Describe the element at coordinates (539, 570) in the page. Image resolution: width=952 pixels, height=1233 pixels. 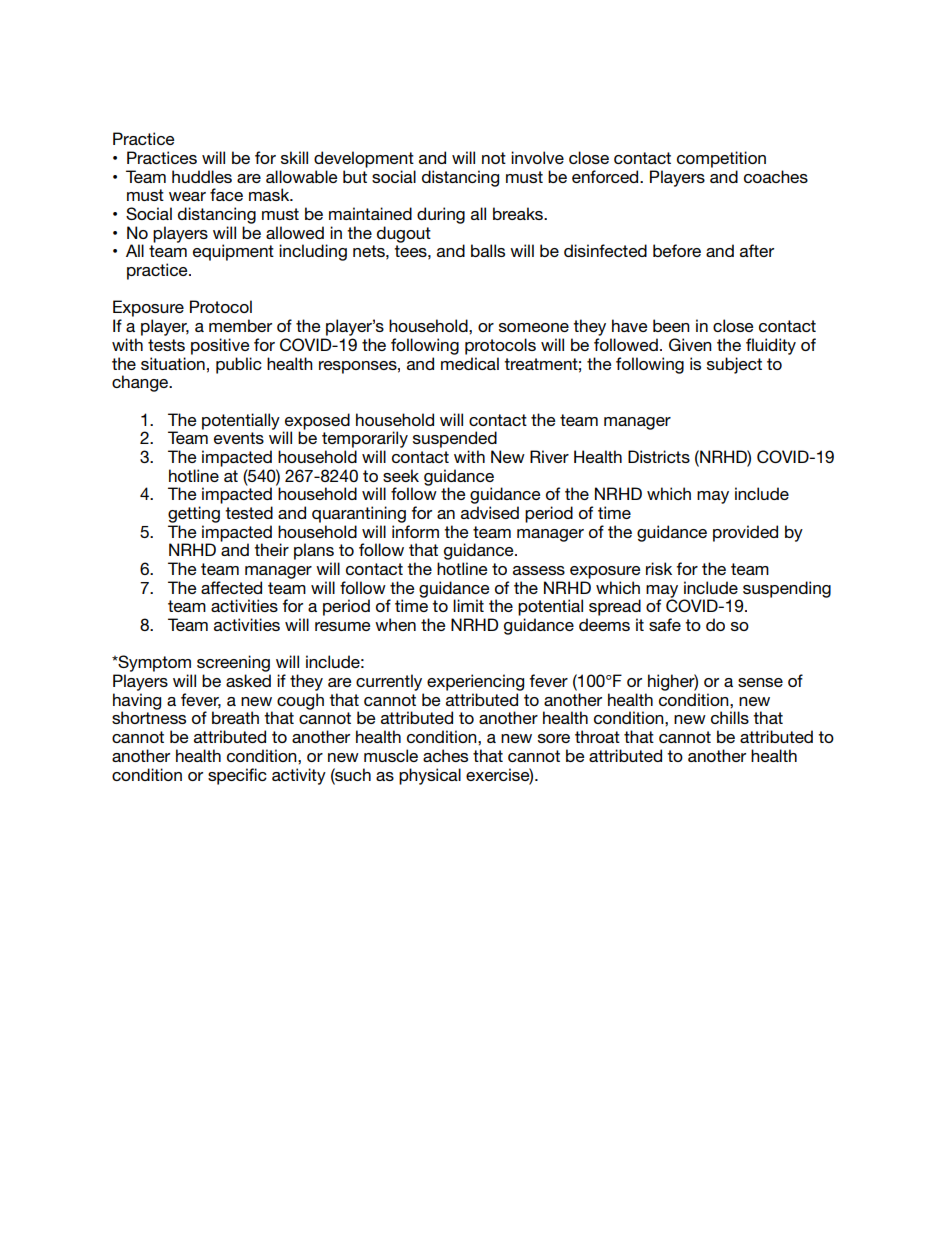
I see `assess` at that location.
